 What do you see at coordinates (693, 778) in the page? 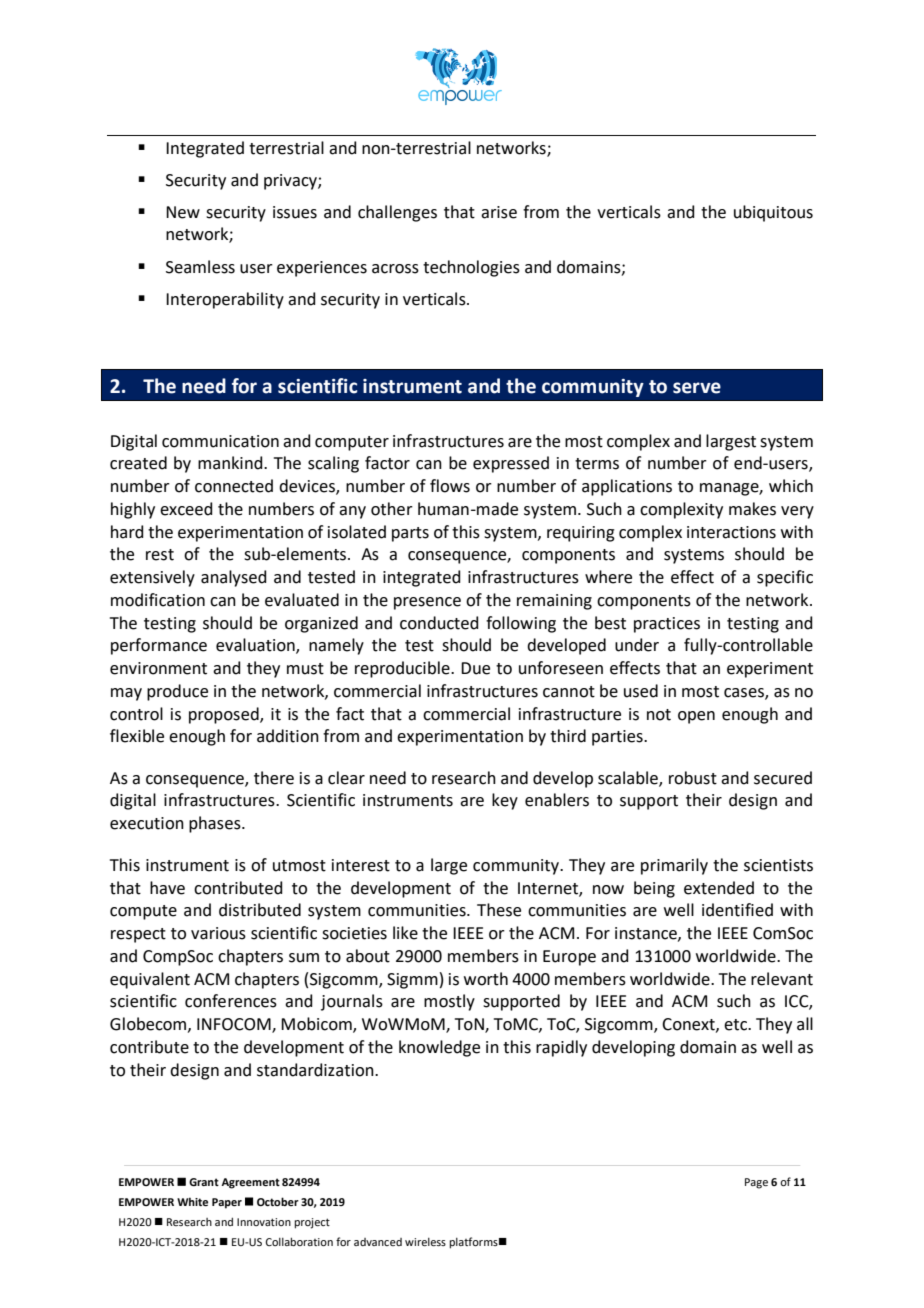
I see `robust` at bounding box center [693, 778].
